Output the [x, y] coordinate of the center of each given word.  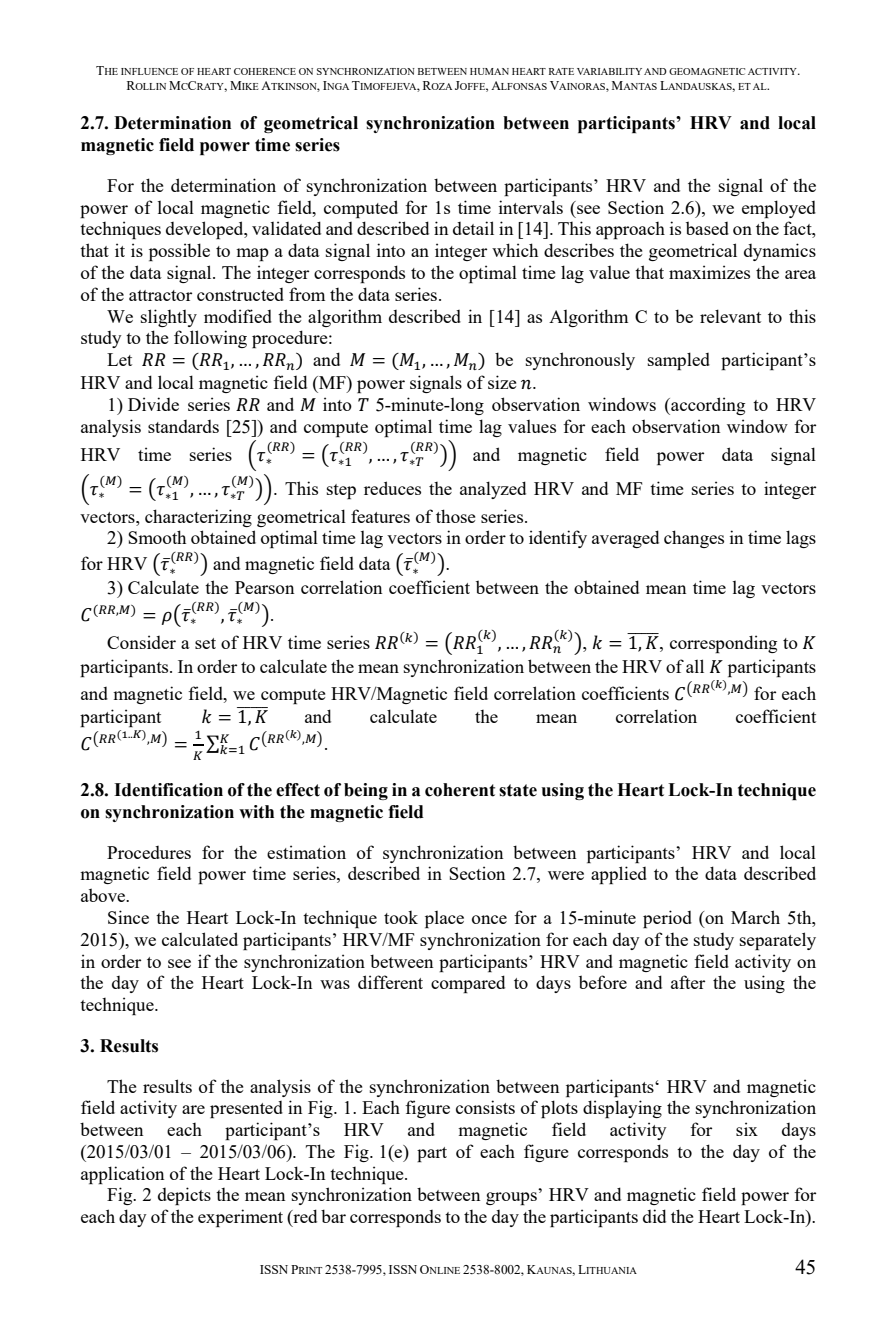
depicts [184, 1196]
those [455, 516]
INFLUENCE [149, 71]
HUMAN [489, 71]
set [205, 643]
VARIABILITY [609, 71]
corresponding [723, 644]
